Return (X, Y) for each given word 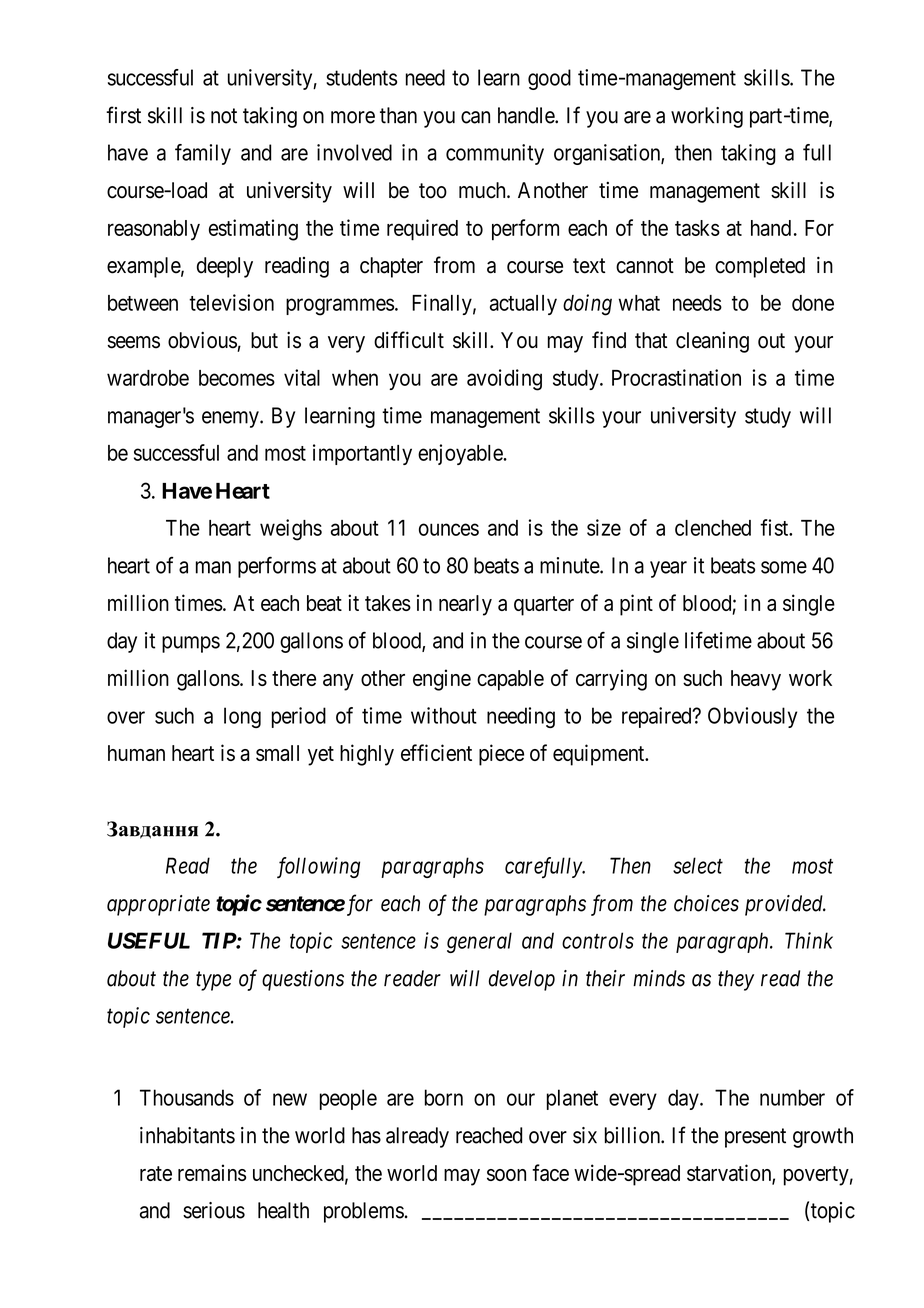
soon (506, 1175)
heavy (756, 680)
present (755, 1138)
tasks (697, 228)
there (294, 678)
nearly (465, 605)
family (203, 154)
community (495, 154)
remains (212, 1172)
